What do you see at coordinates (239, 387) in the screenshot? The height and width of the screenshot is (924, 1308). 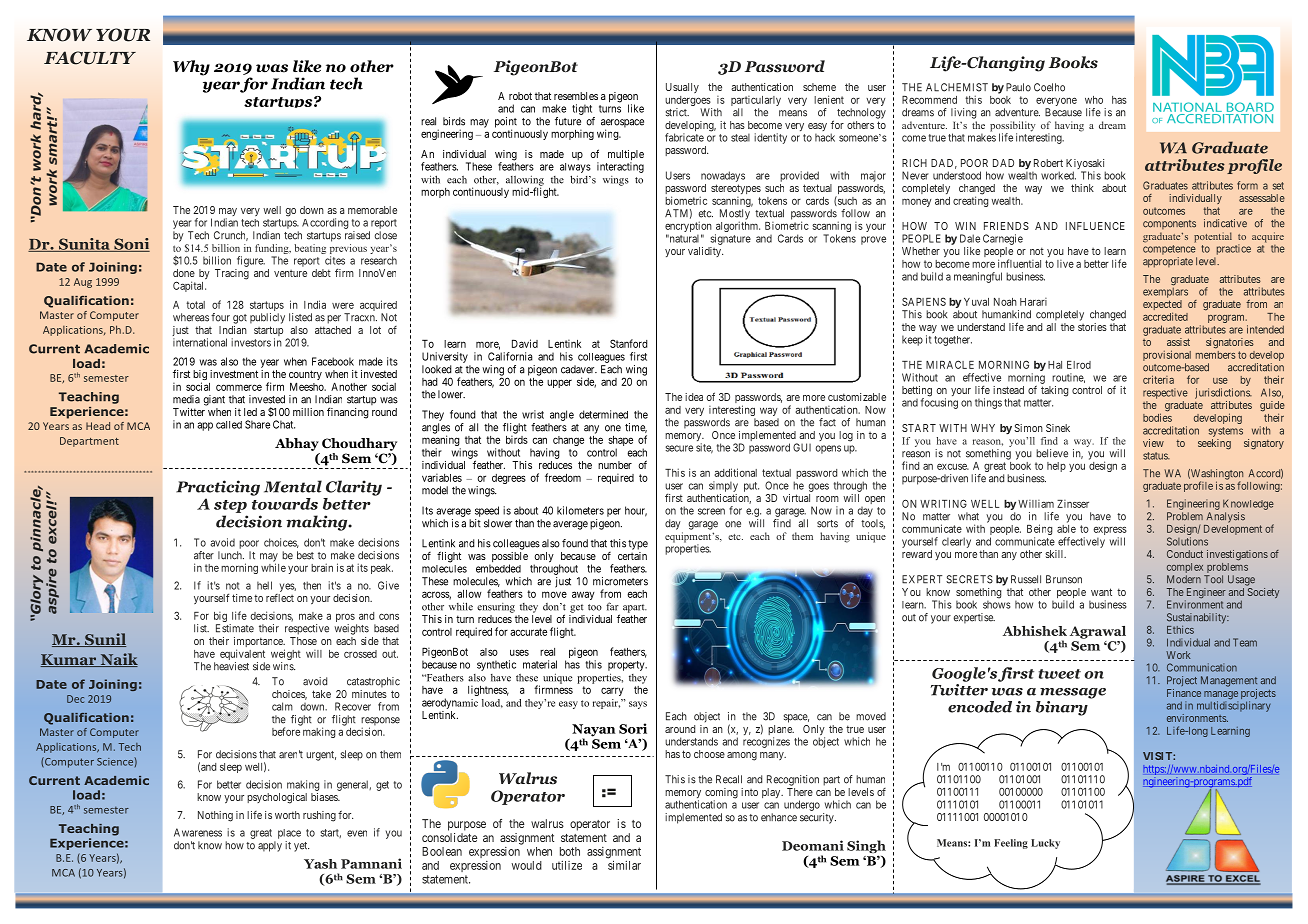 I see `commerce` at bounding box center [239, 387].
